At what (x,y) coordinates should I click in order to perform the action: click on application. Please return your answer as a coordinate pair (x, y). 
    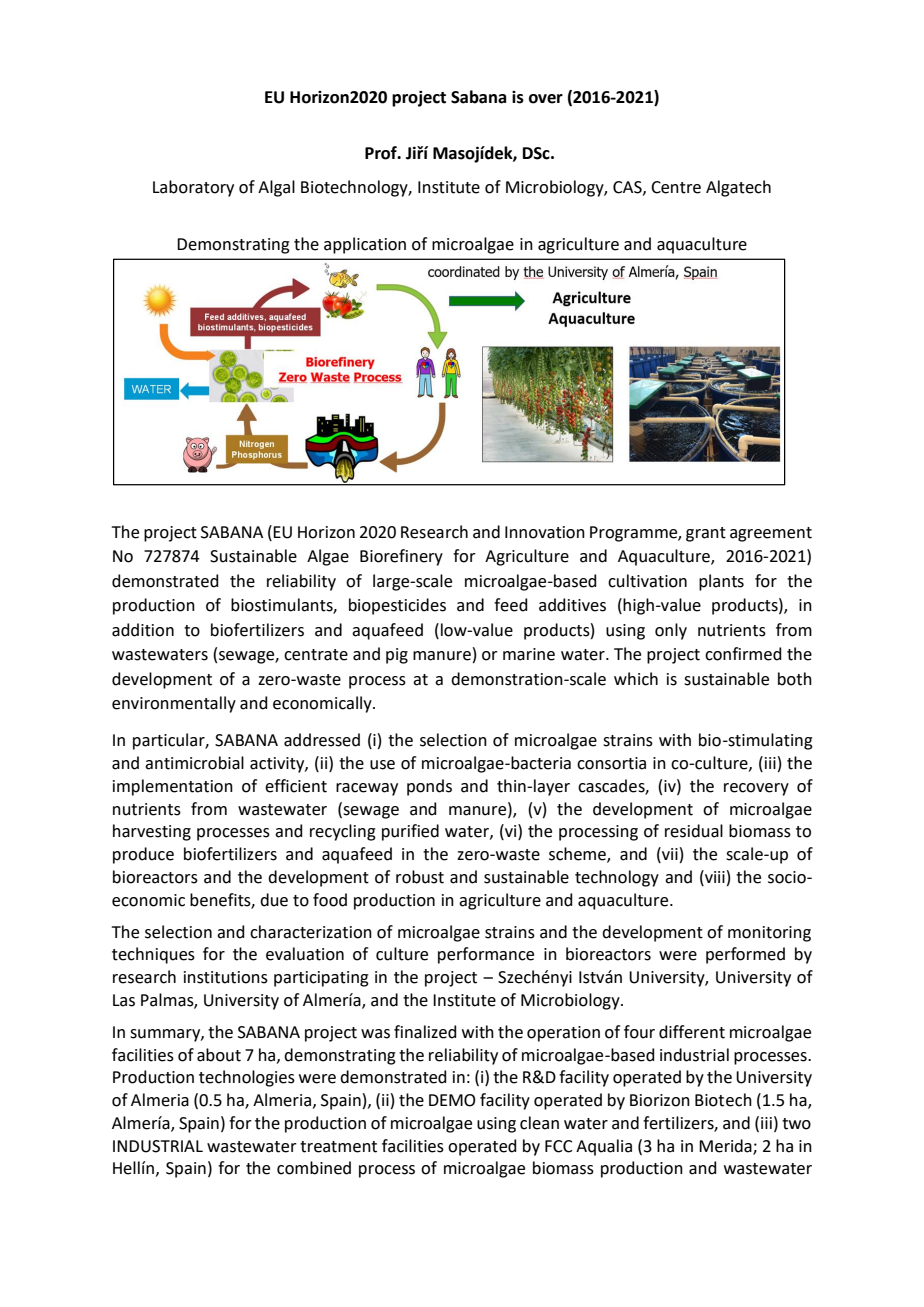
    Looking at the image, I should click on (365, 245).
